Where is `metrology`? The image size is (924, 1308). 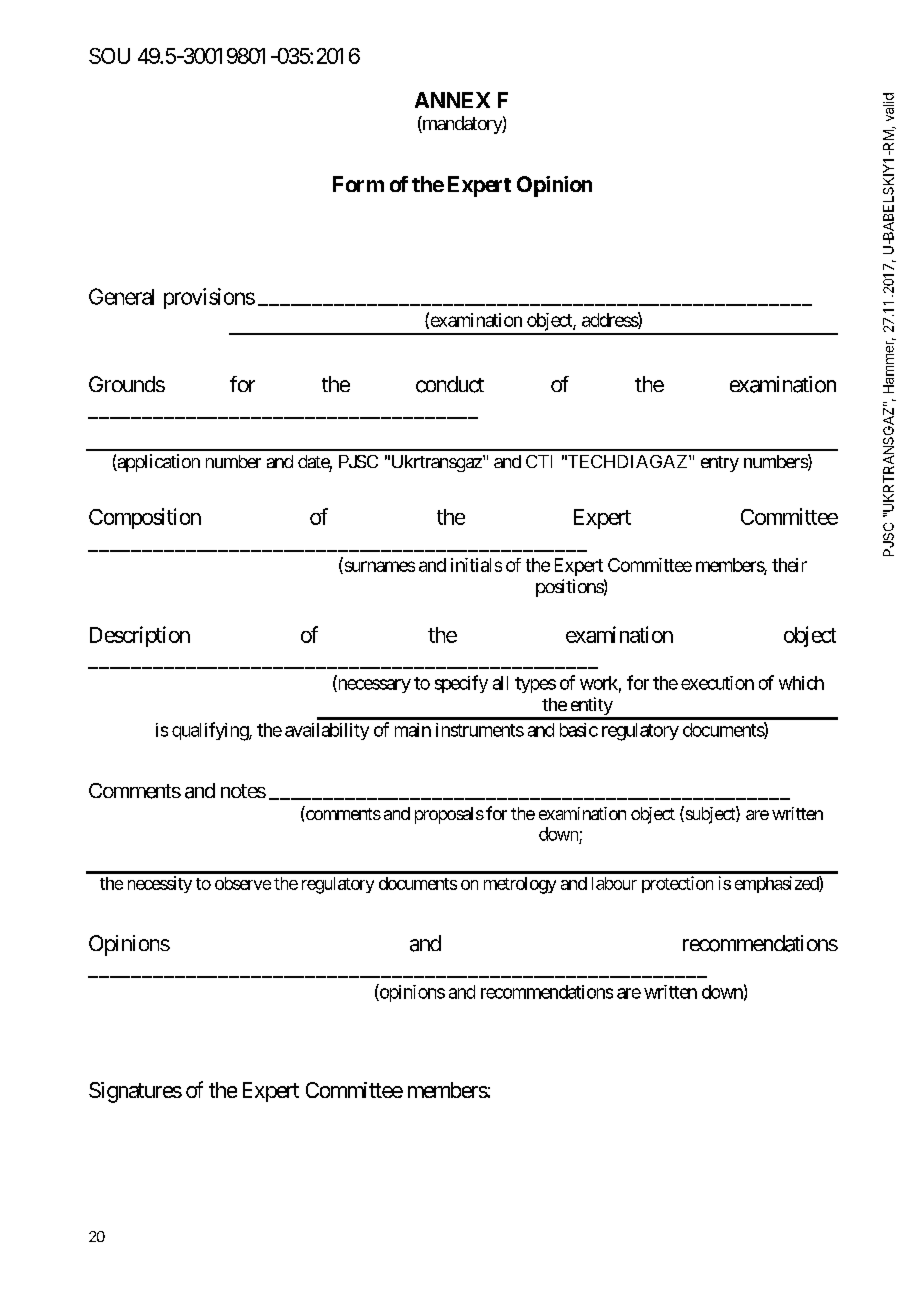
metrology is located at coordinates (520, 885).
